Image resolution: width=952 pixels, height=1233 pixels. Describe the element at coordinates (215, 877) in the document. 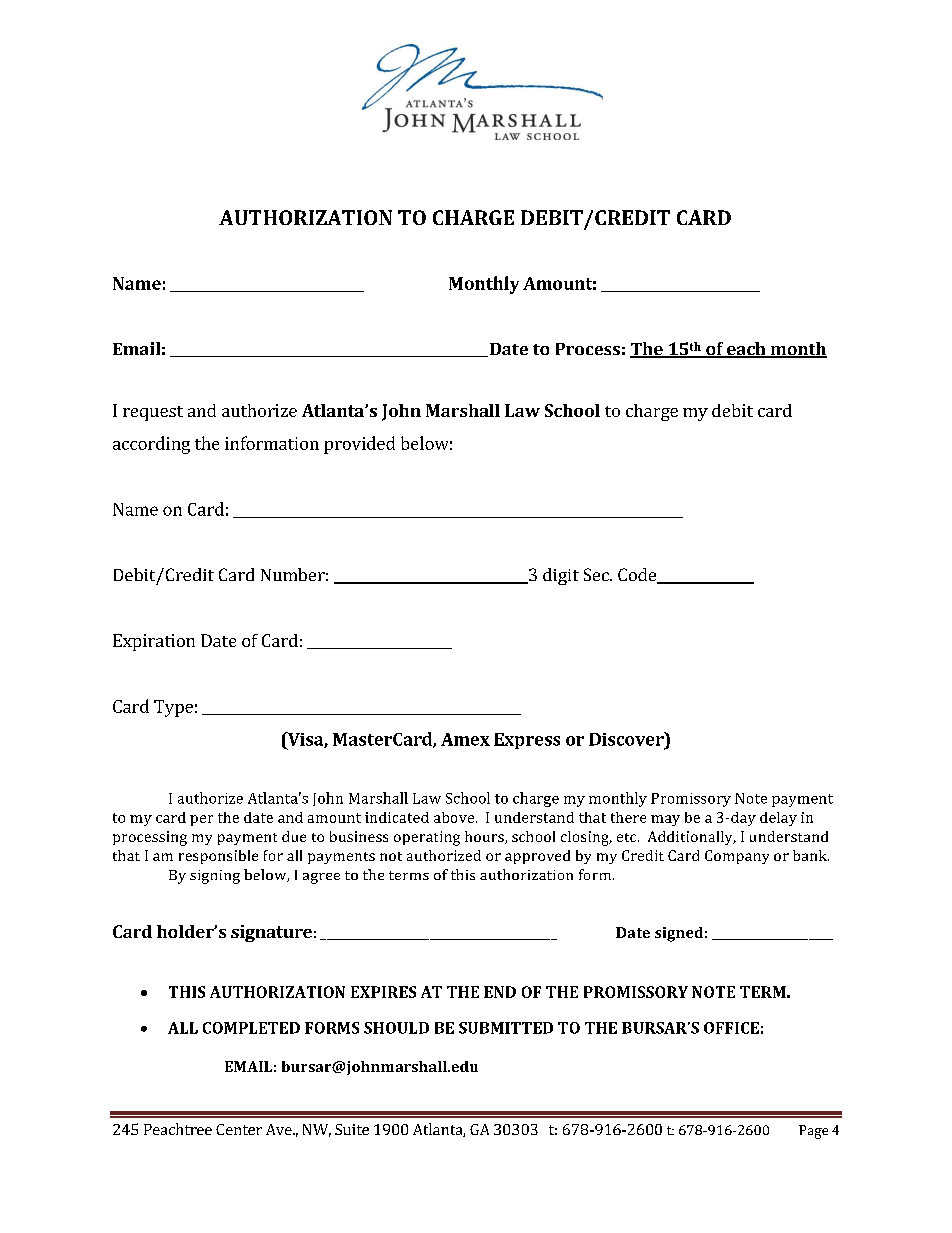

I see `signing` at that location.
